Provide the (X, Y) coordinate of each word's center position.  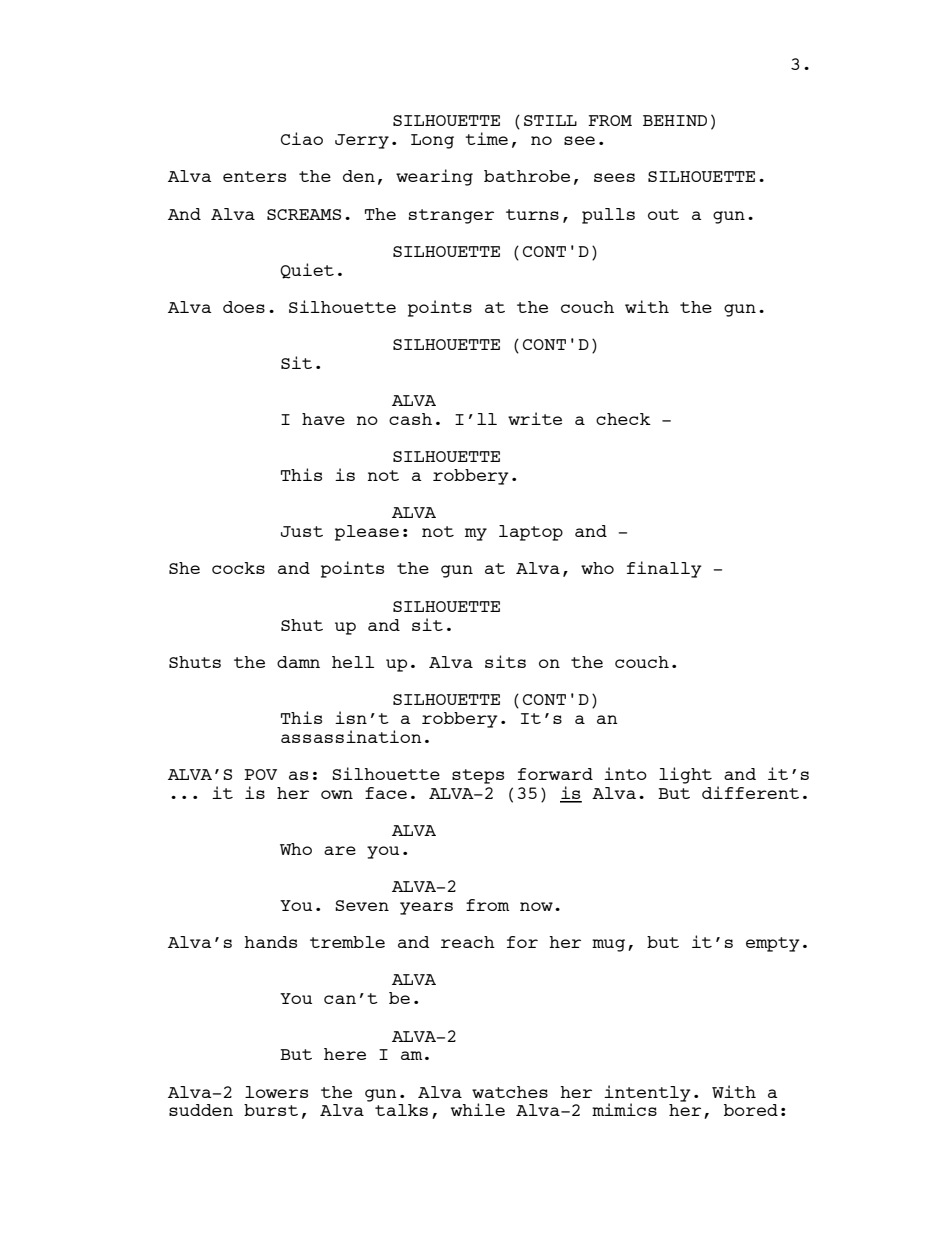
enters (254, 176)
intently (647, 1094)
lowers (276, 1092)
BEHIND (675, 120)
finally (664, 569)
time (486, 138)
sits (505, 661)
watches (510, 1092)
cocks (238, 568)
